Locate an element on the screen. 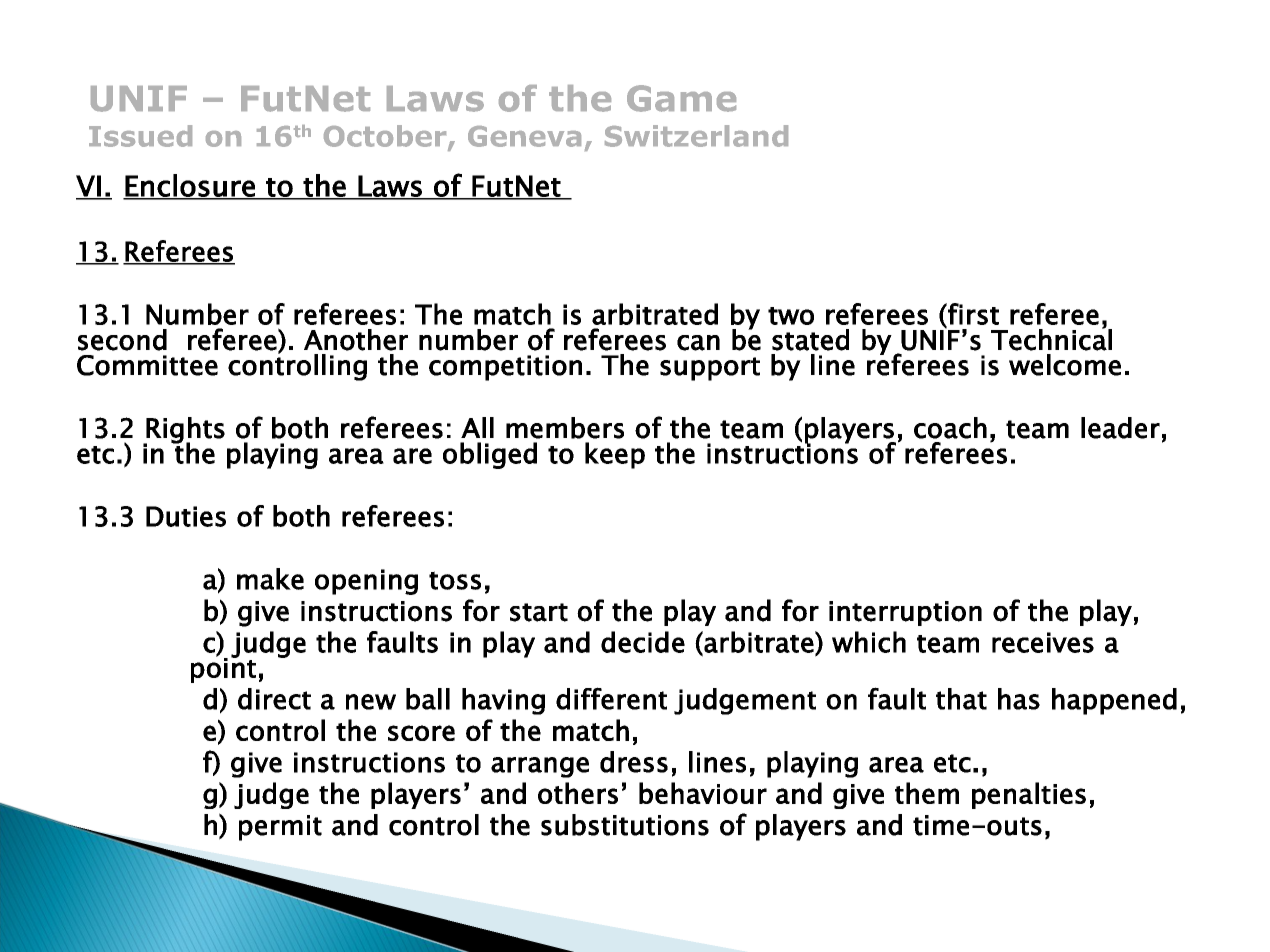  substitutions is located at coordinates (625, 825).
